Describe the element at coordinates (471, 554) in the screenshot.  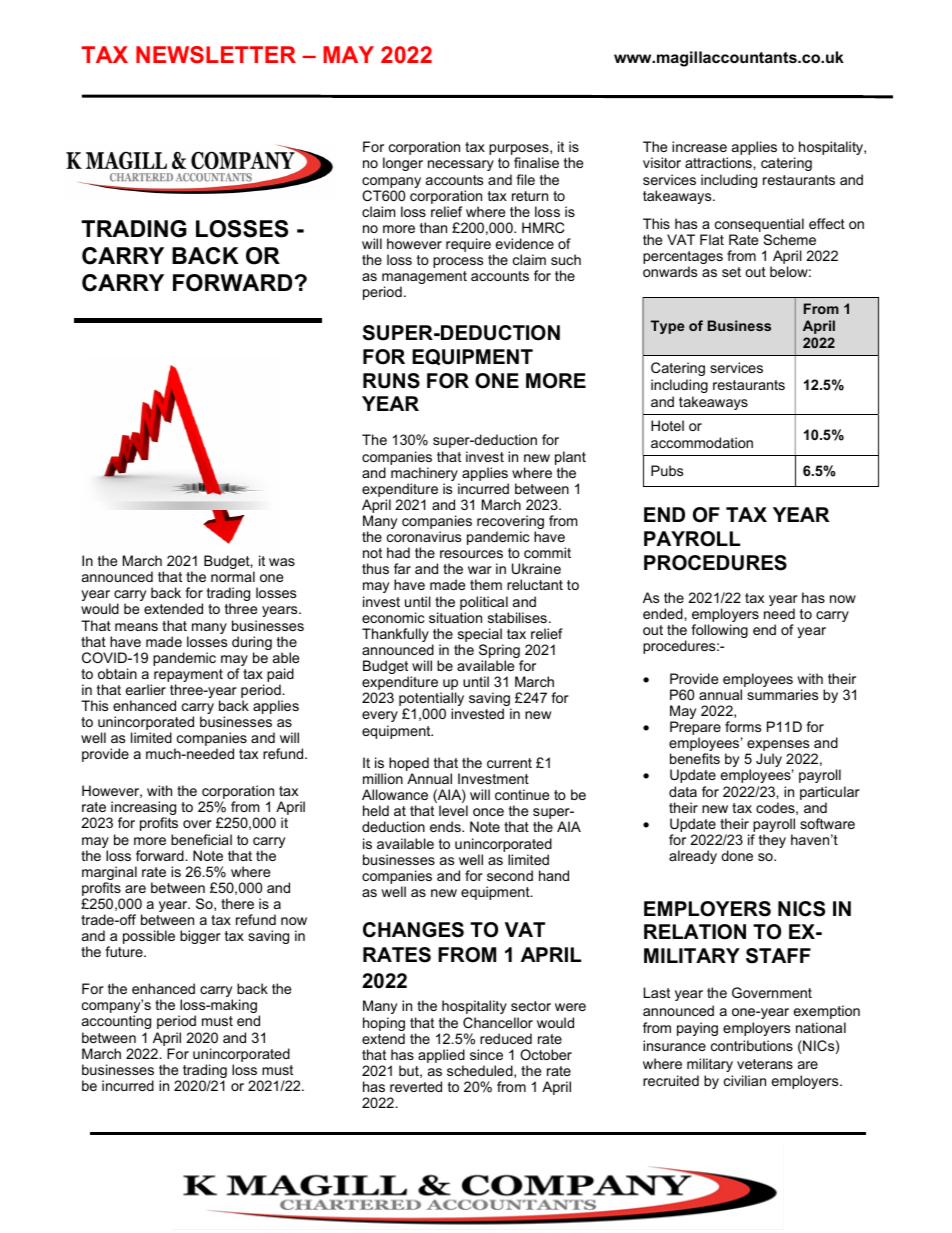
I see `resources` at that location.
